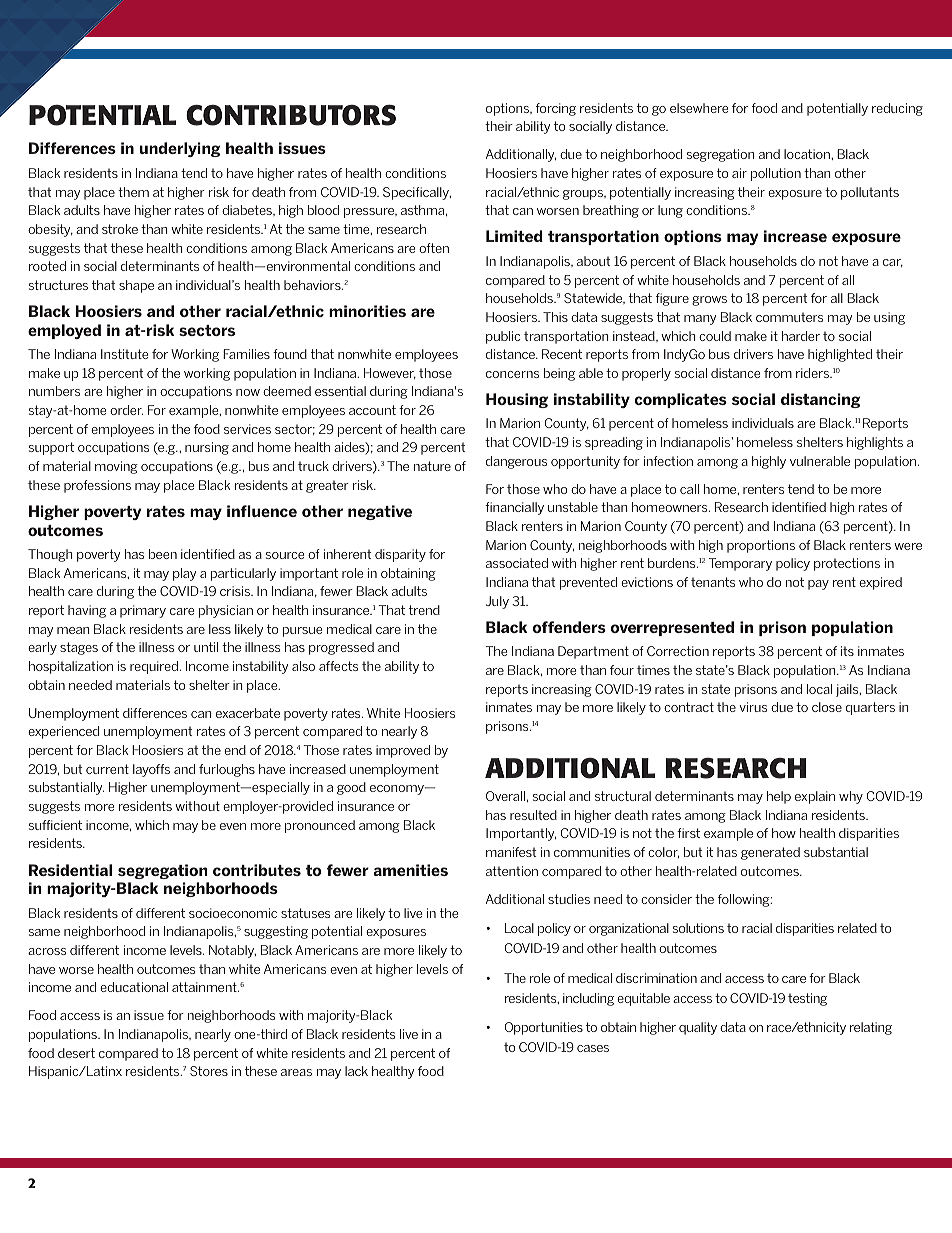  What do you see at coordinates (801, 336) in the page?
I see `harder` at bounding box center [801, 336].
